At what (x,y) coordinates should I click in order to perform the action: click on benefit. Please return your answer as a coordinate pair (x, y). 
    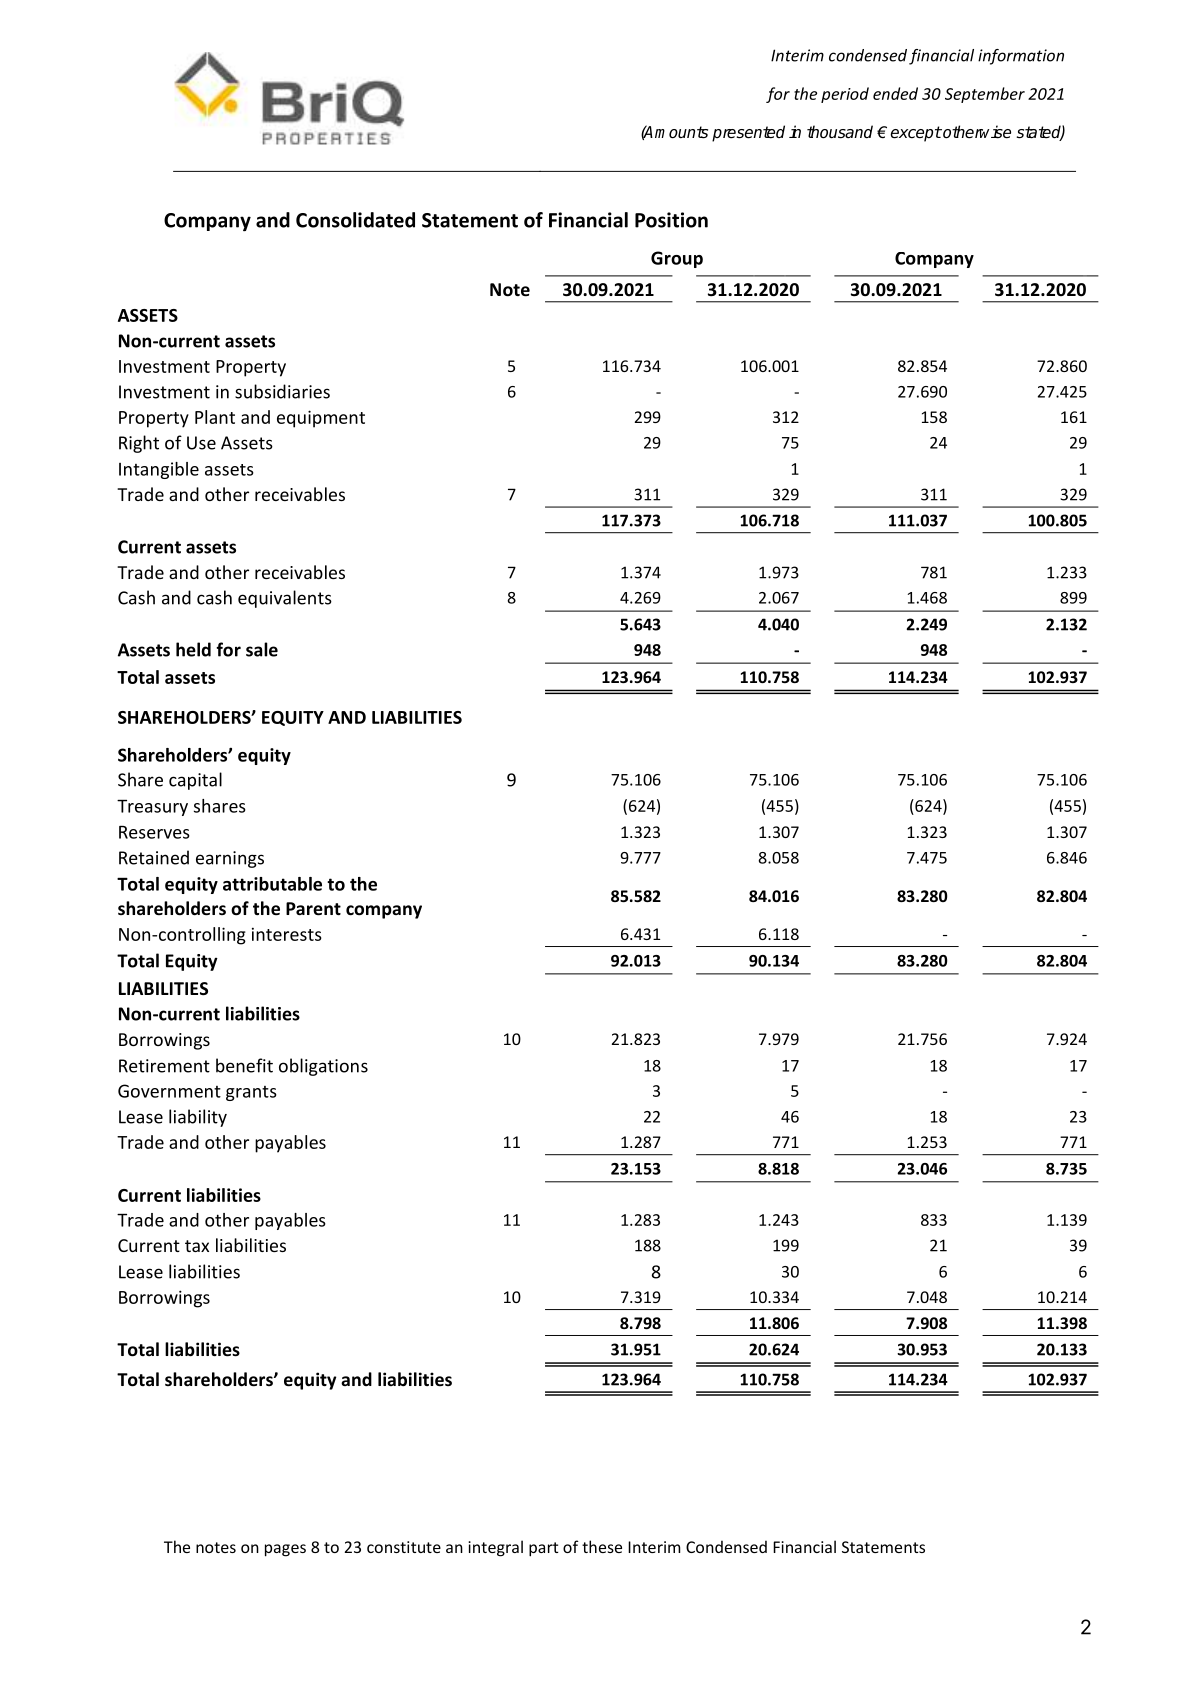
    Looking at the image, I should click on (244, 1065).
